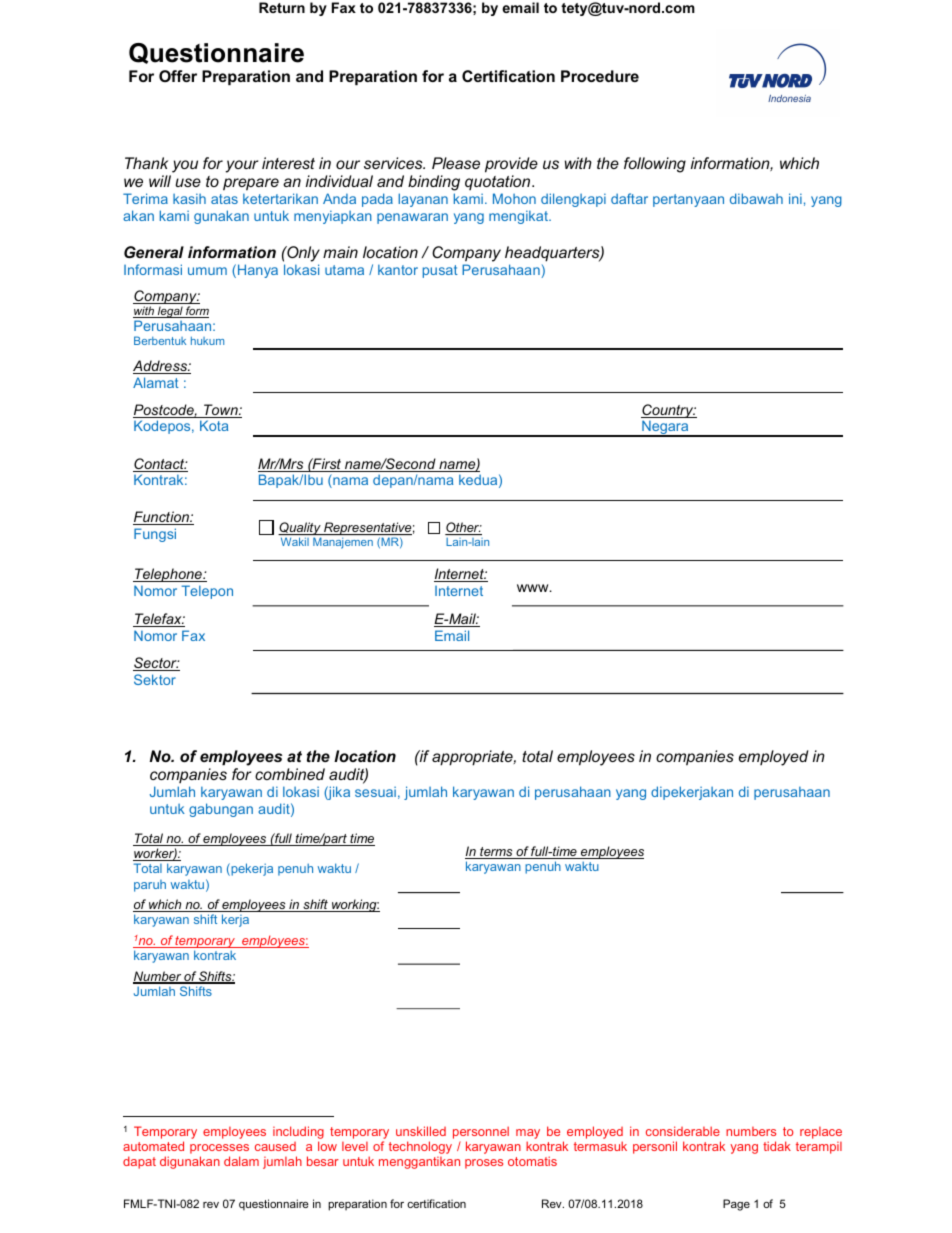 The image size is (952, 1233). Describe the element at coordinates (600, 76) in the document. I see `Procedure` at that location.
